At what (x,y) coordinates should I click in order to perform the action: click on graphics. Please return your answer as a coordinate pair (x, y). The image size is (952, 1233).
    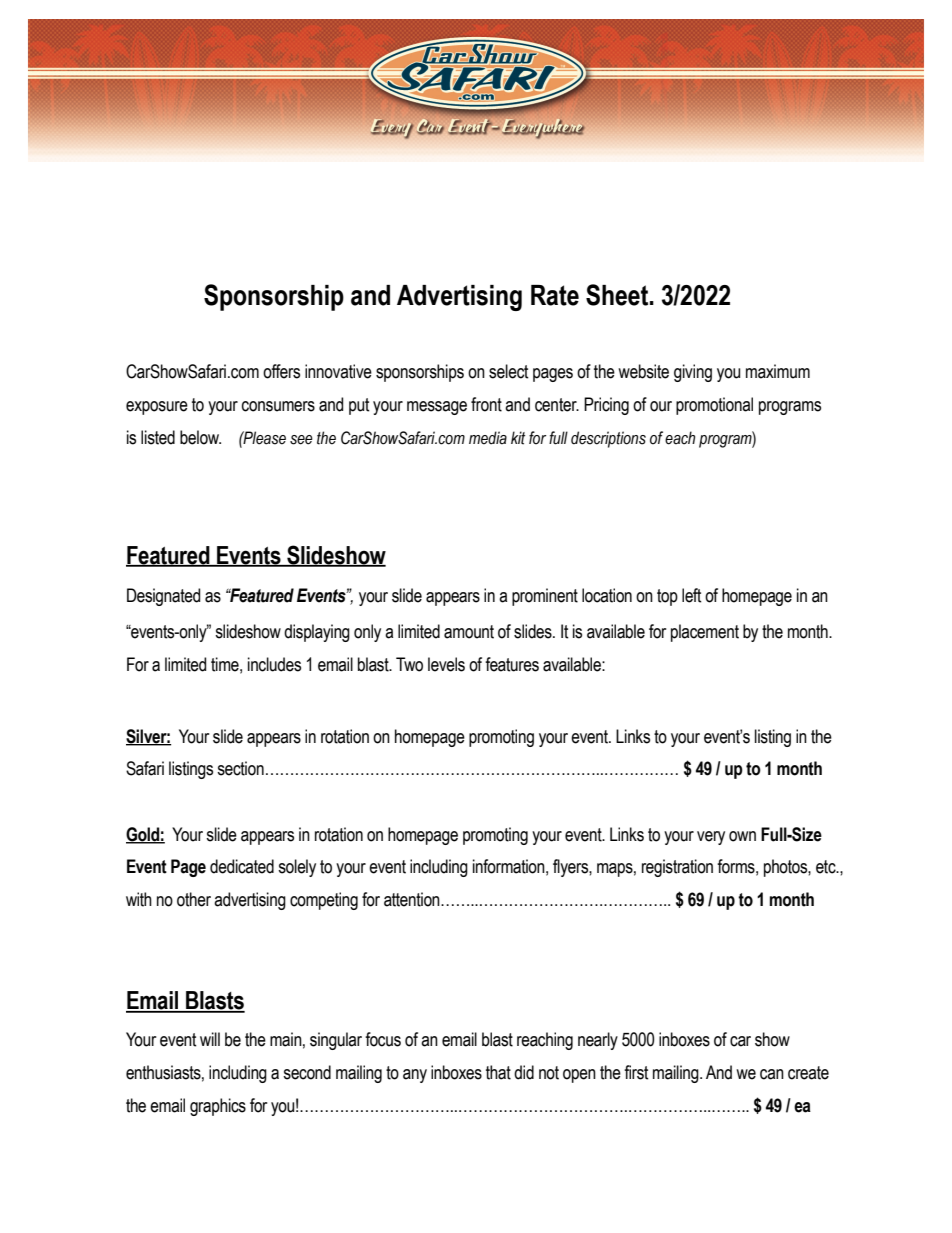
    Looking at the image, I should click on (218, 1107).
